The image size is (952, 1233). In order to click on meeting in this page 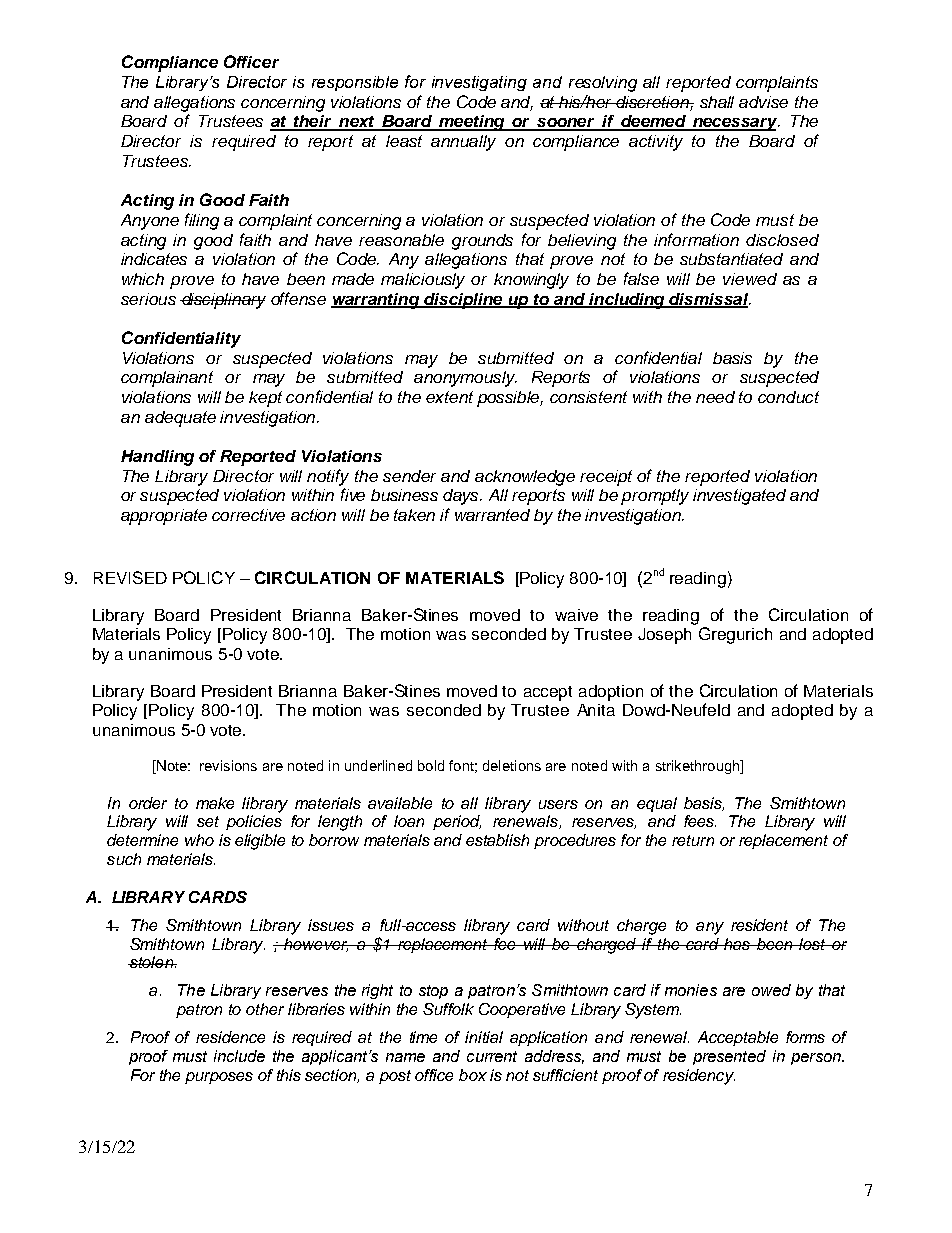, I will do `click(472, 123)`.
